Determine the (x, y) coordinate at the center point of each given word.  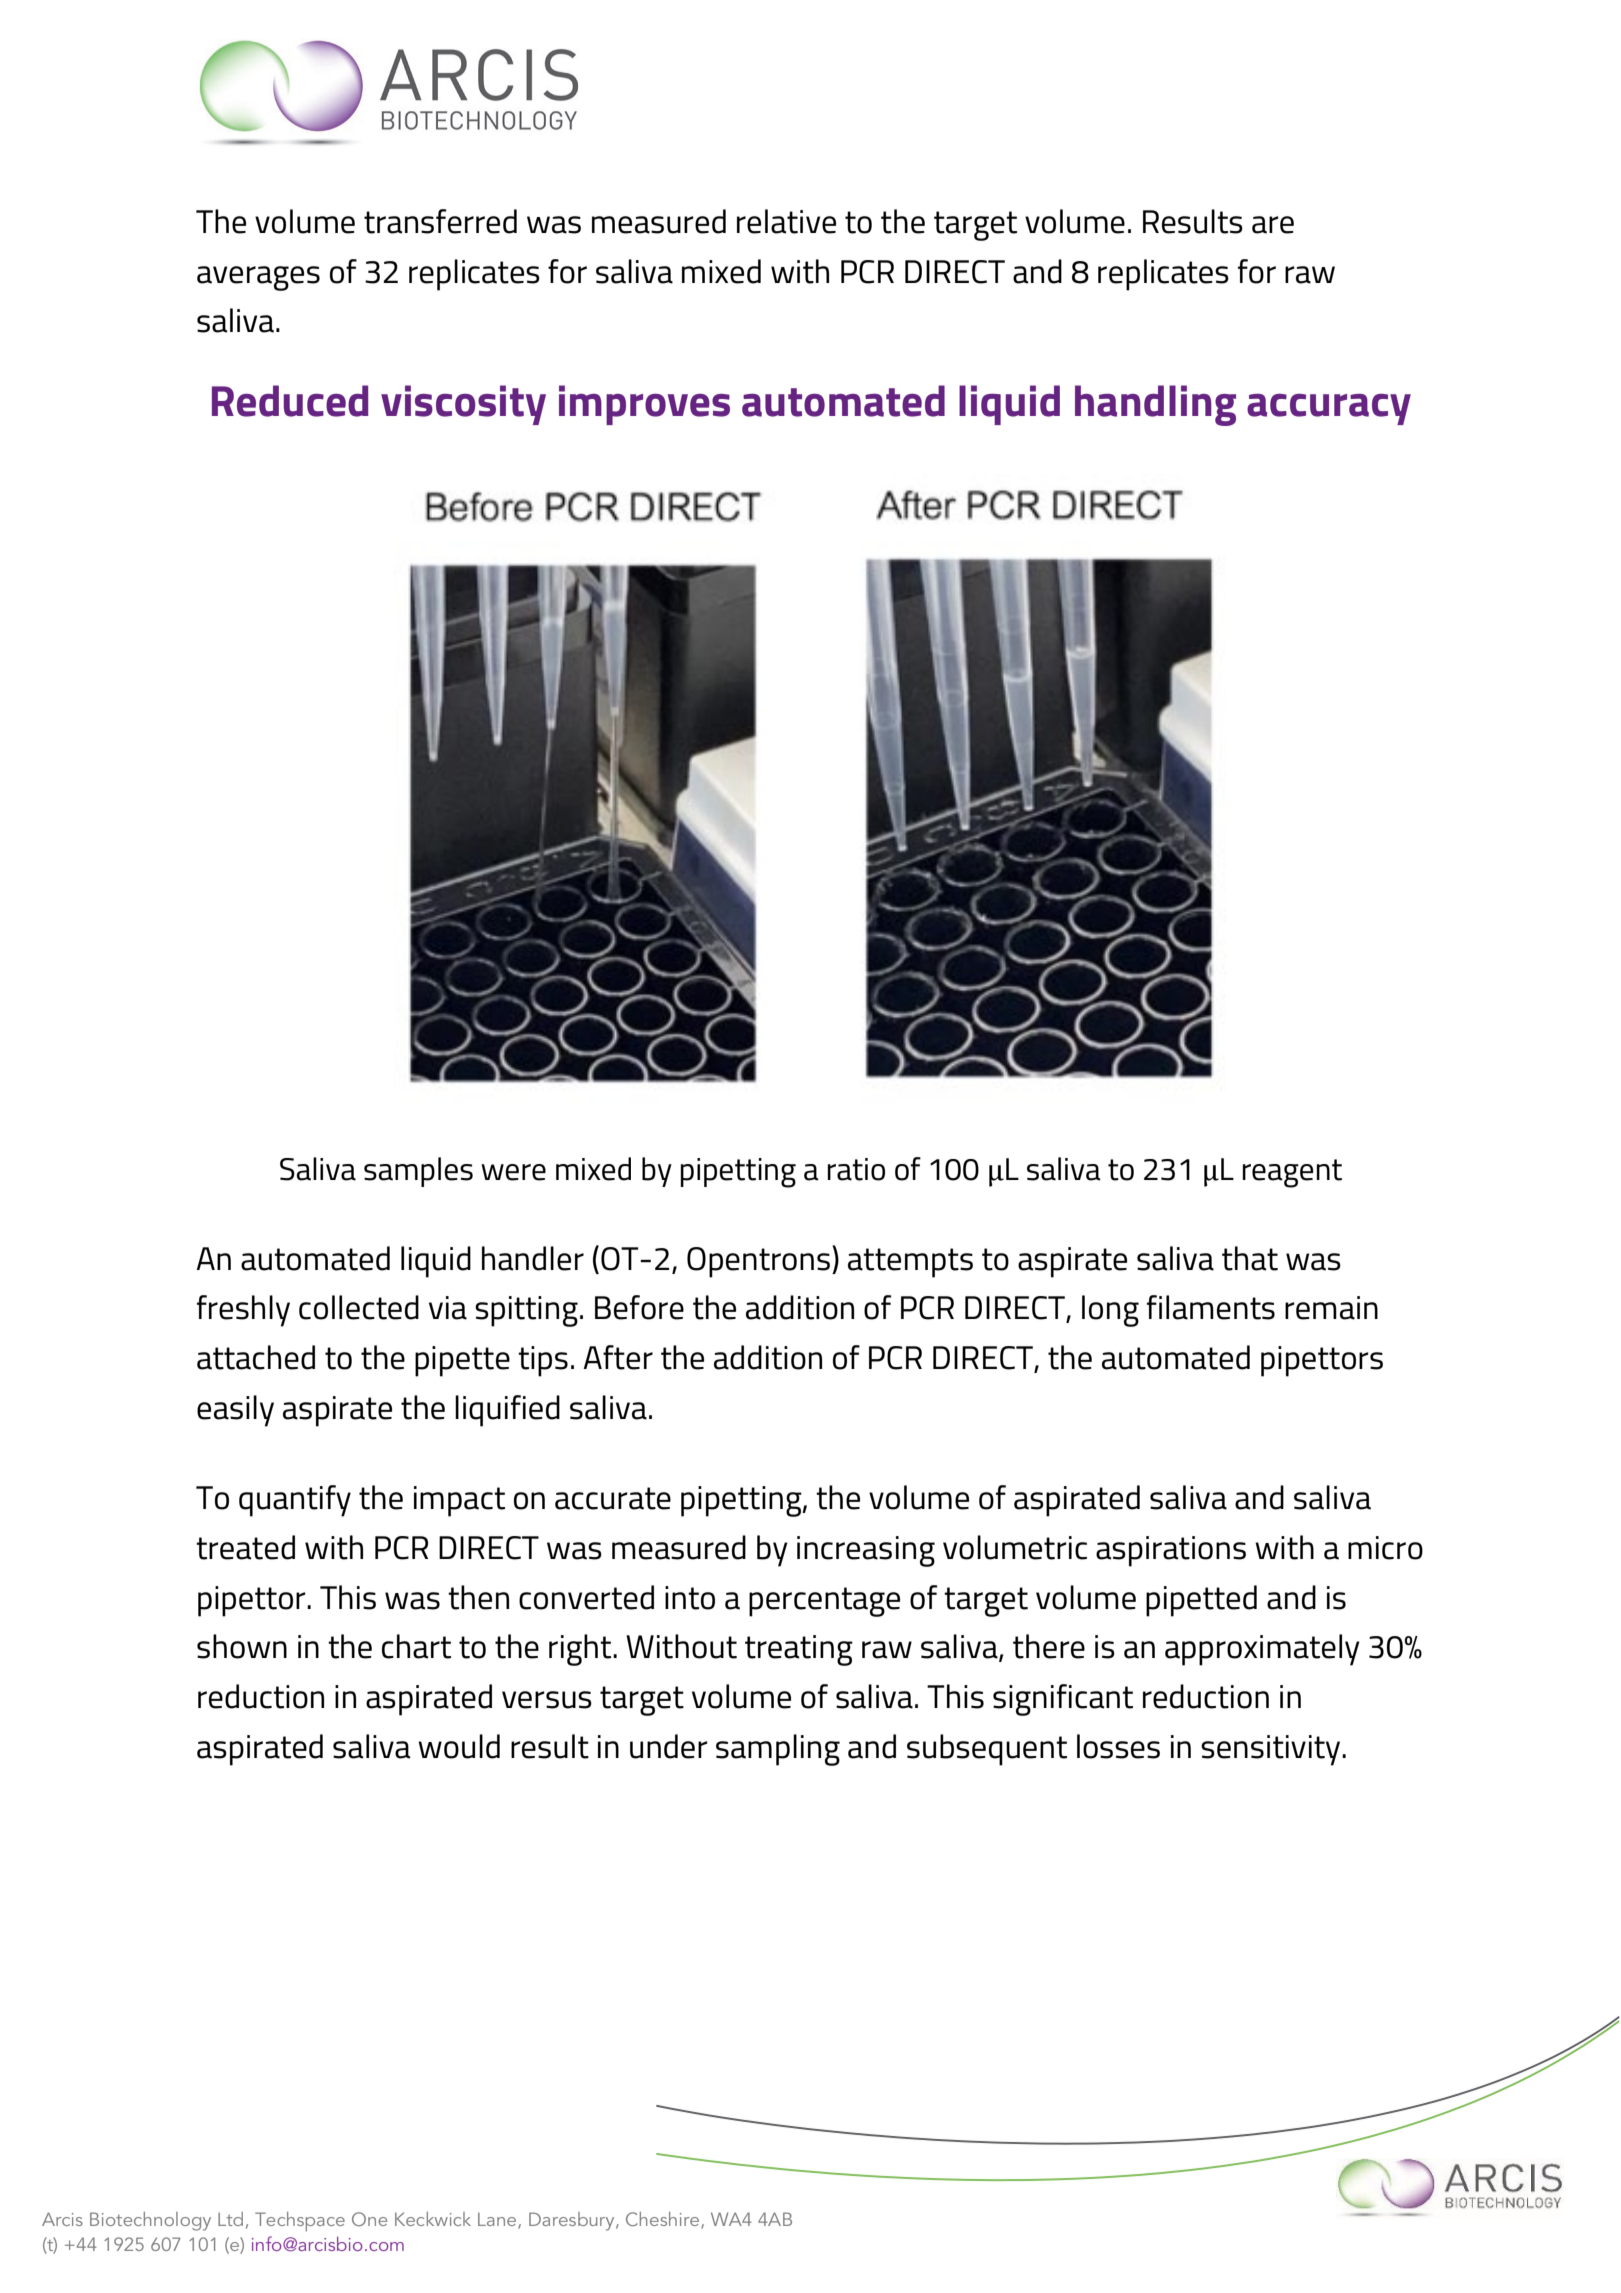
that (1250, 1258)
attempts (910, 1263)
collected (359, 1307)
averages (258, 278)
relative (786, 221)
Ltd (230, 2219)
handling (1155, 405)
